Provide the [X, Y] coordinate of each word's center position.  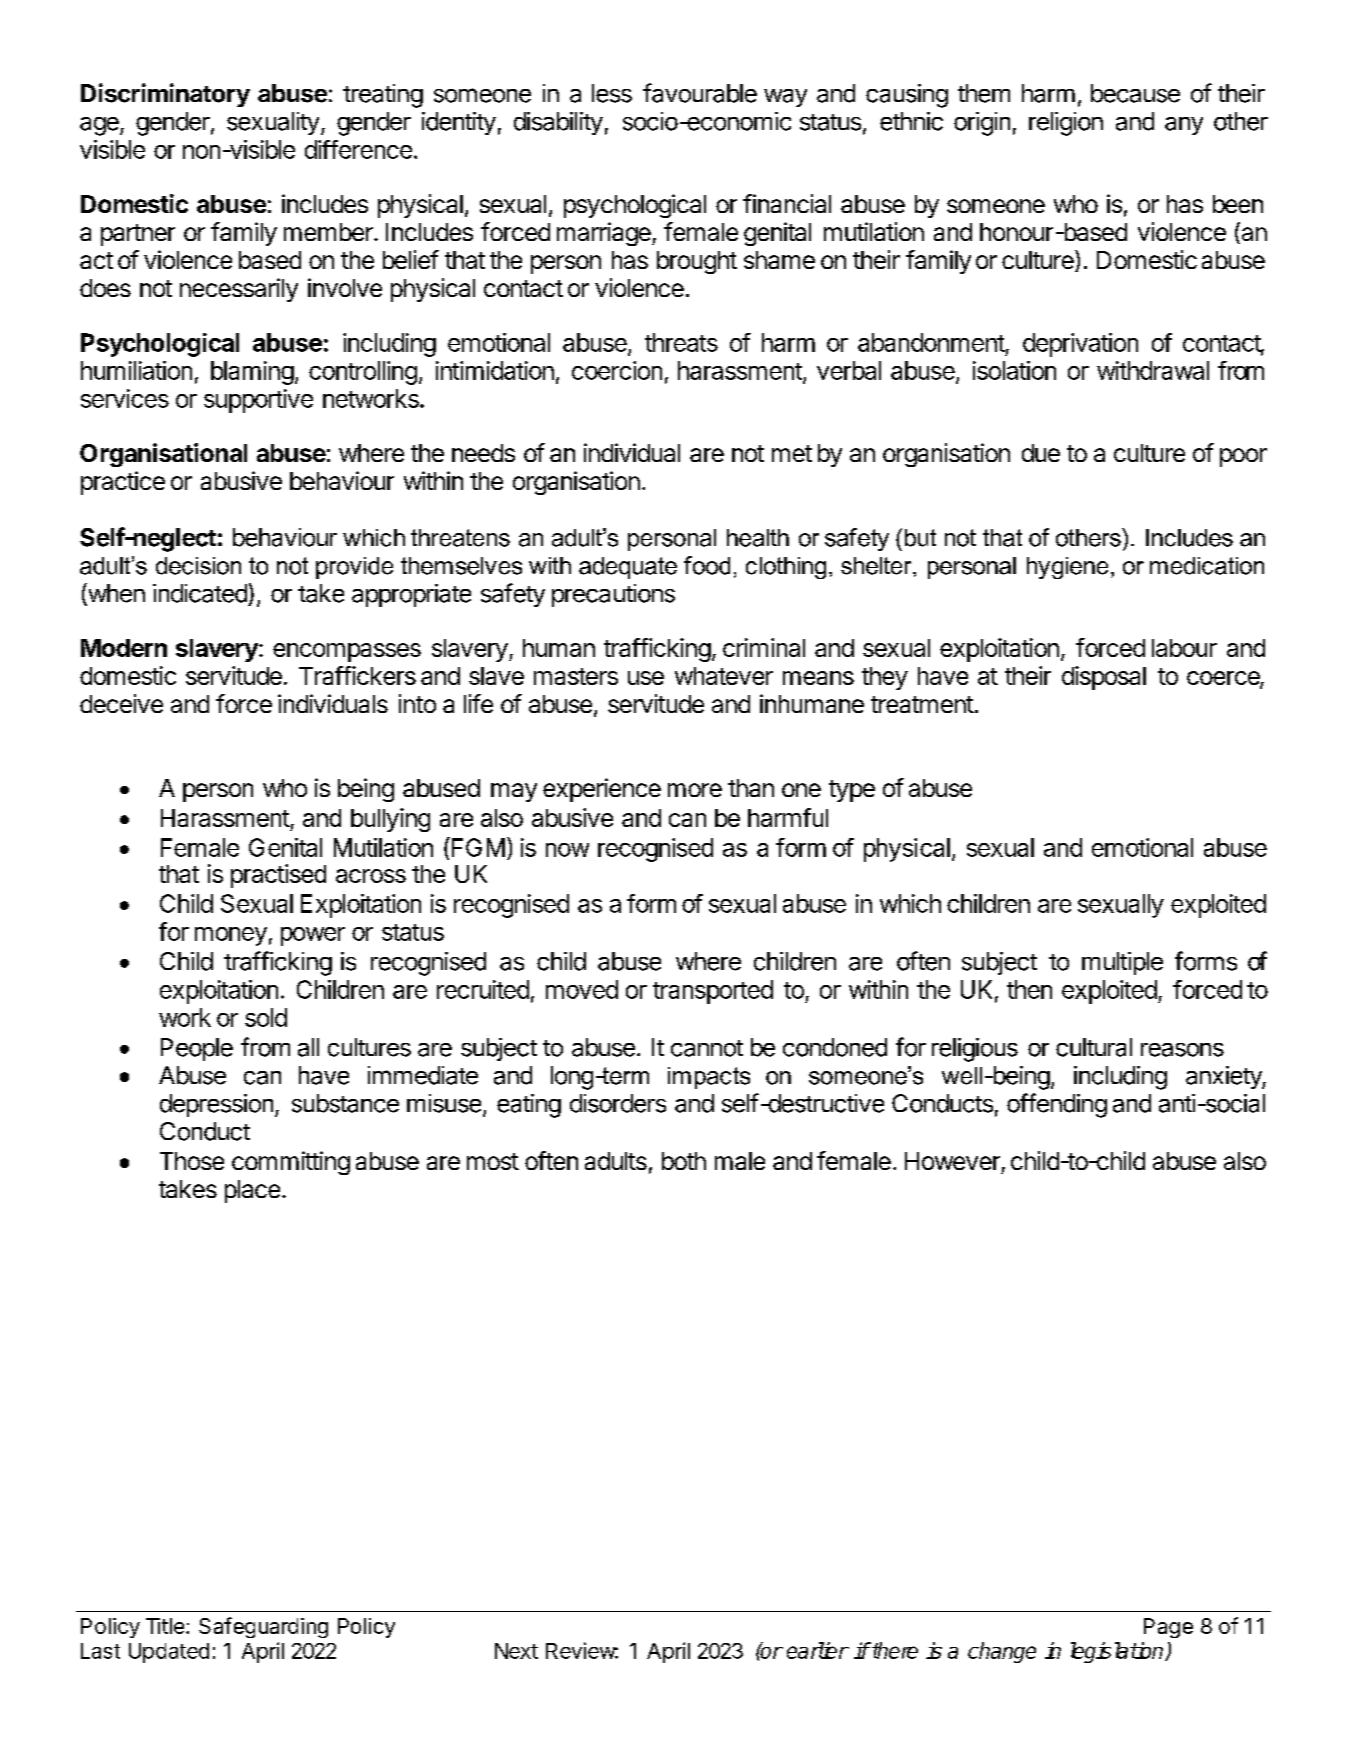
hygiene [1067, 568]
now [567, 850]
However [952, 1161]
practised [278, 876]
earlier [818, 1650]
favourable [700, 93]
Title [166, 1626]
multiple [1122, 963]
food [707, 565]
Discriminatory [165, 95]
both [684, 1161]
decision [198, 566]
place [252, 1191]
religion [1066, 124]
